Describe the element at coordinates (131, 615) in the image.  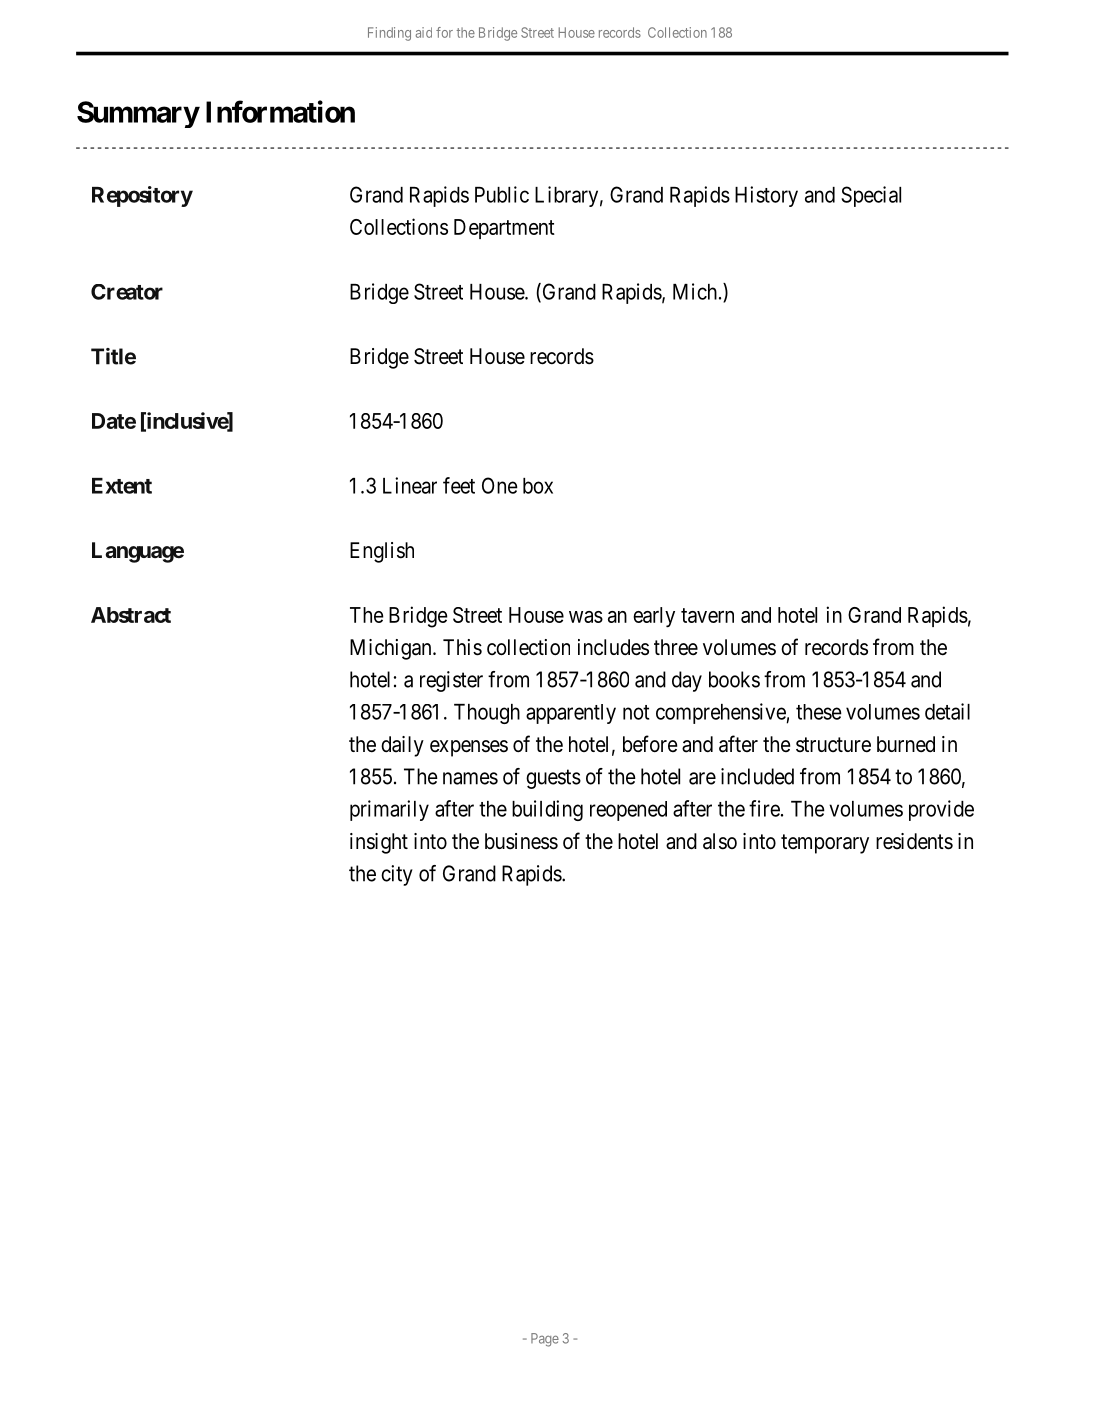
I see `Abstract` at that location.
